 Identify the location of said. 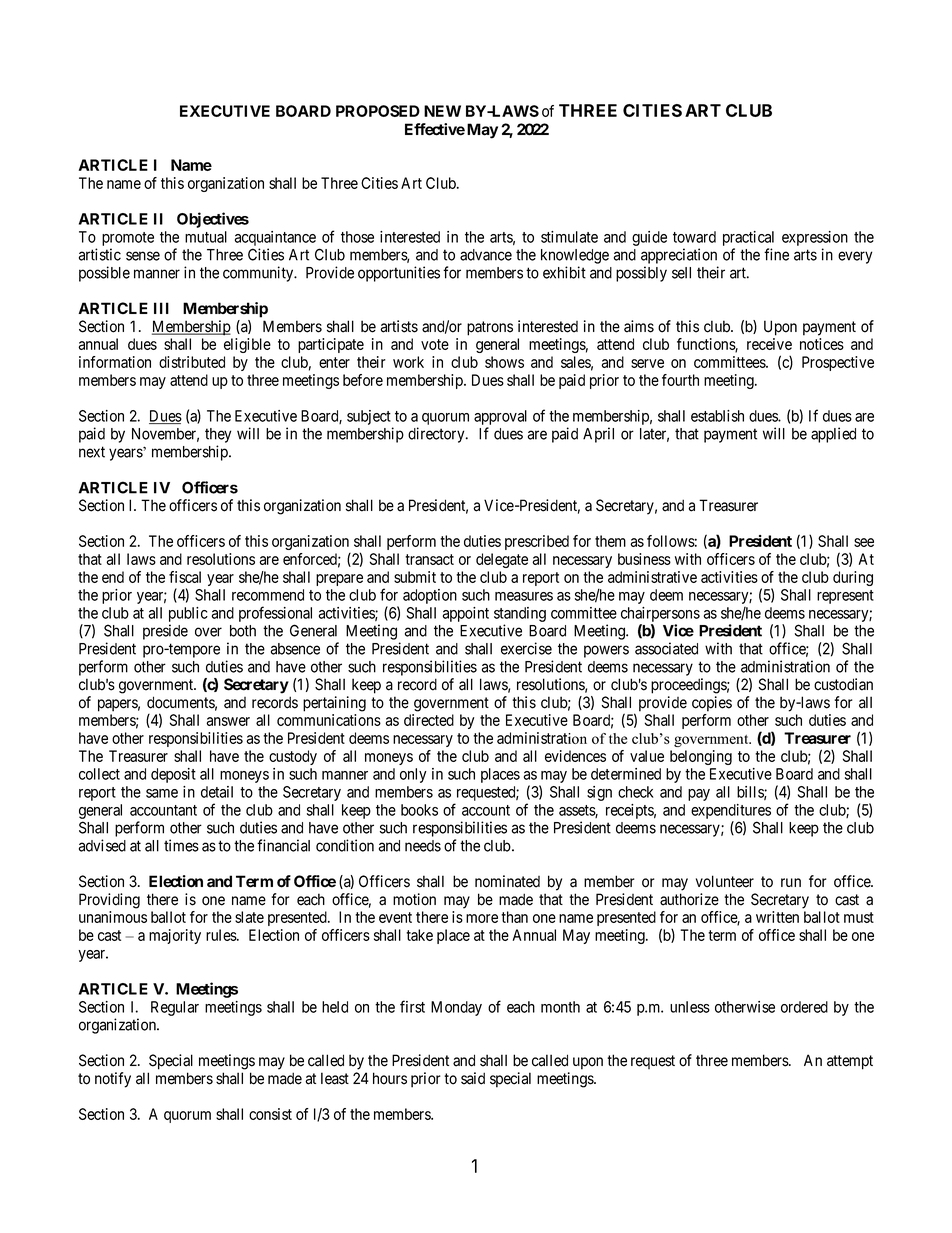
(473, 1078).
